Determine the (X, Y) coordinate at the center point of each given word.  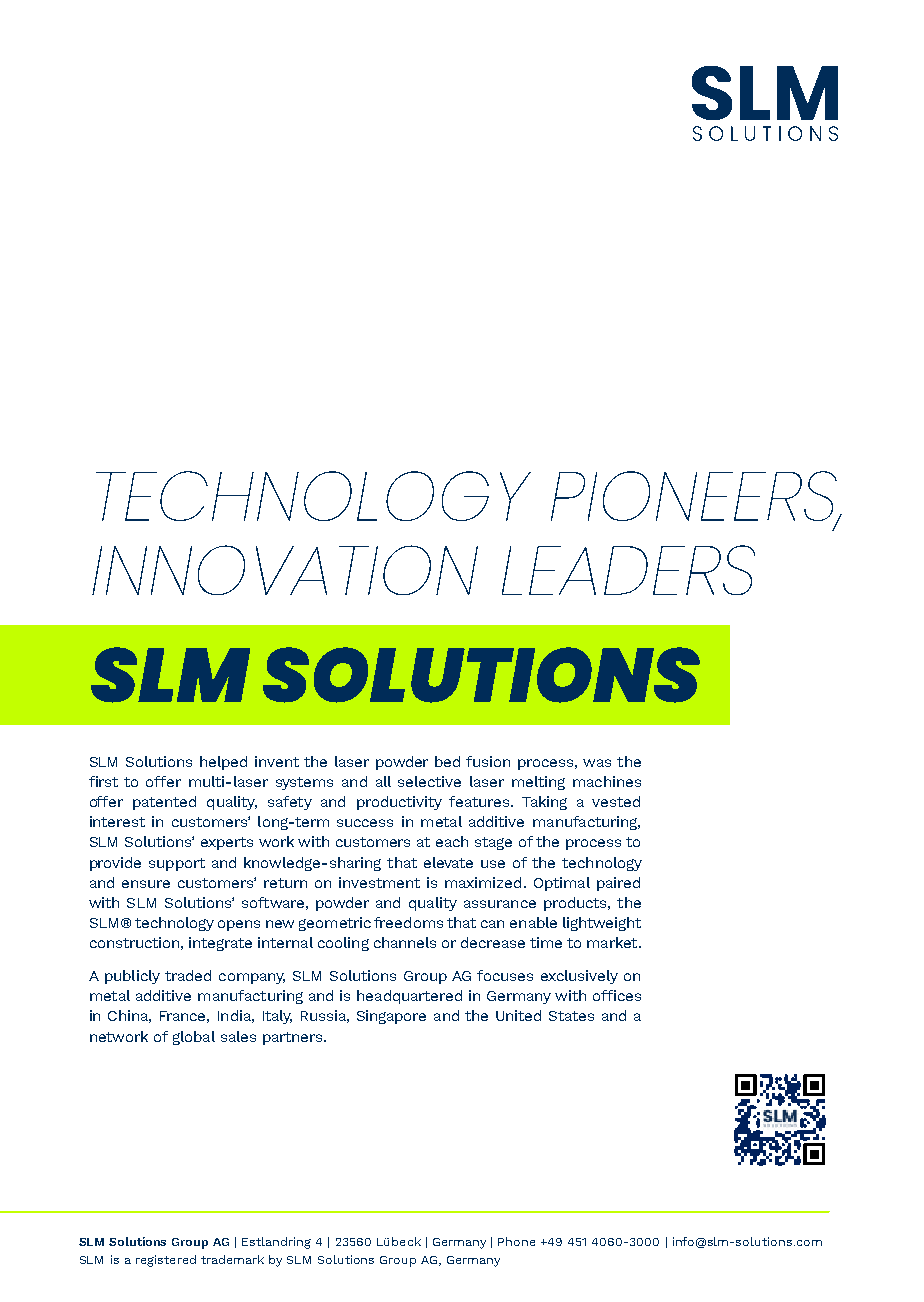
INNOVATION (285, 570)
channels (405, 942)
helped (223, 763)
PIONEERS (695, 497)
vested (616, 801)
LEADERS (628, 570)
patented (164, 803)
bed (447, 761)
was (597, 763)
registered (166, 1261)
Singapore (391, 1017)
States (571, 1016)
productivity (399, 803)
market (613, 942)
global (194, 1038)
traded (188, 975)
